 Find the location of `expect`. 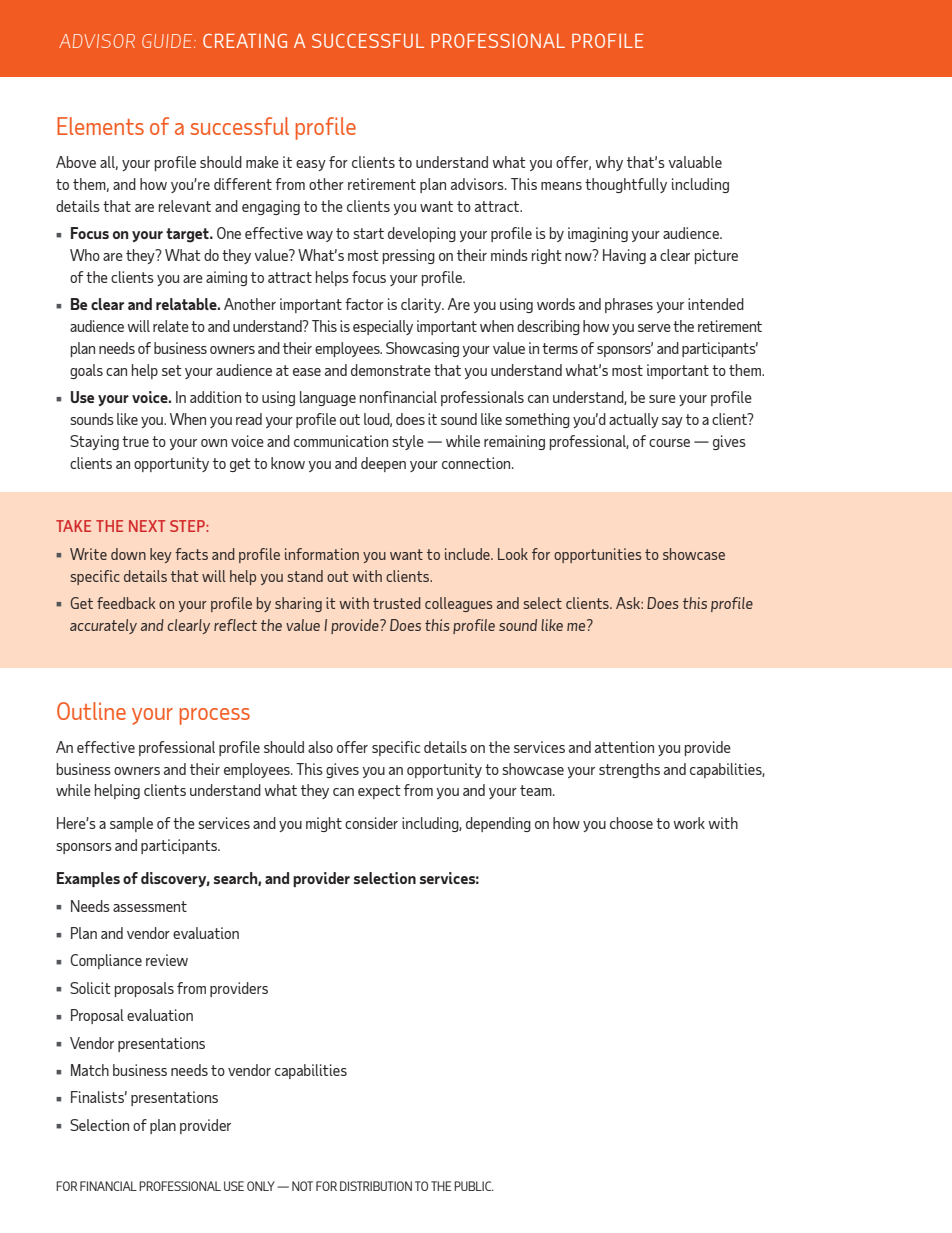

expect is located at coordinates (379, 792).
